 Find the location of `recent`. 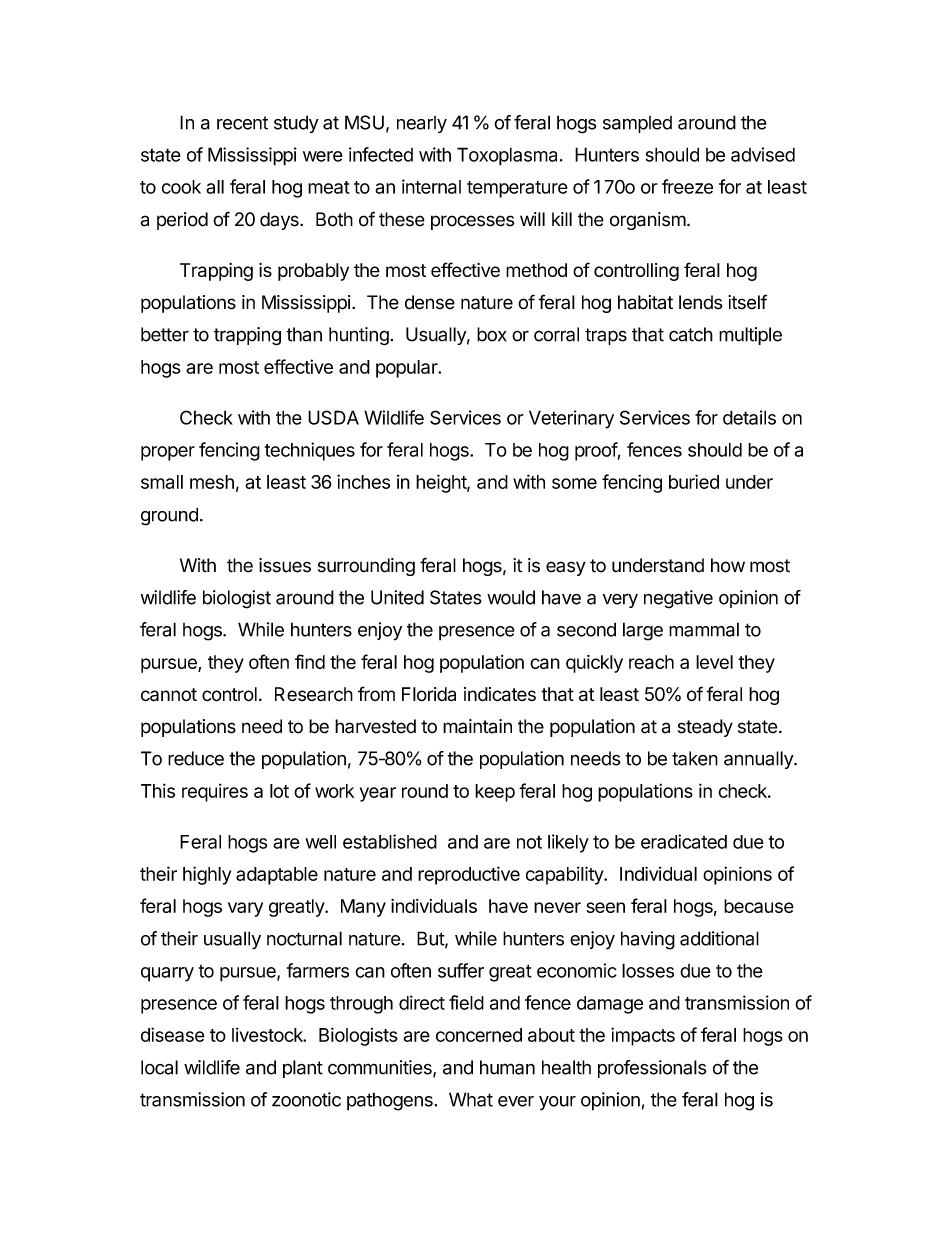

recent is located at coordinates (242, 123).
